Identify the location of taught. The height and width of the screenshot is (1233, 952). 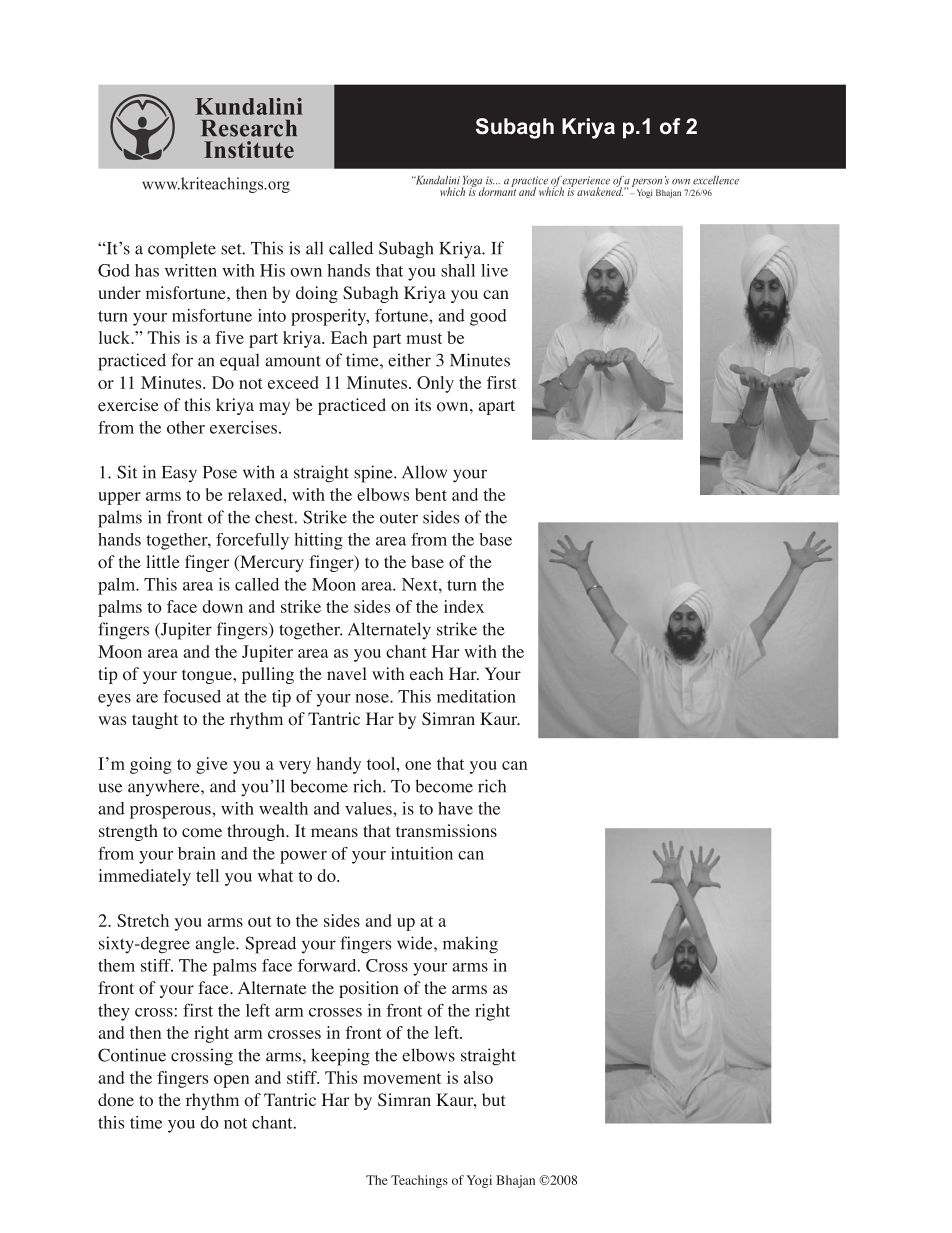
(155, 720).
